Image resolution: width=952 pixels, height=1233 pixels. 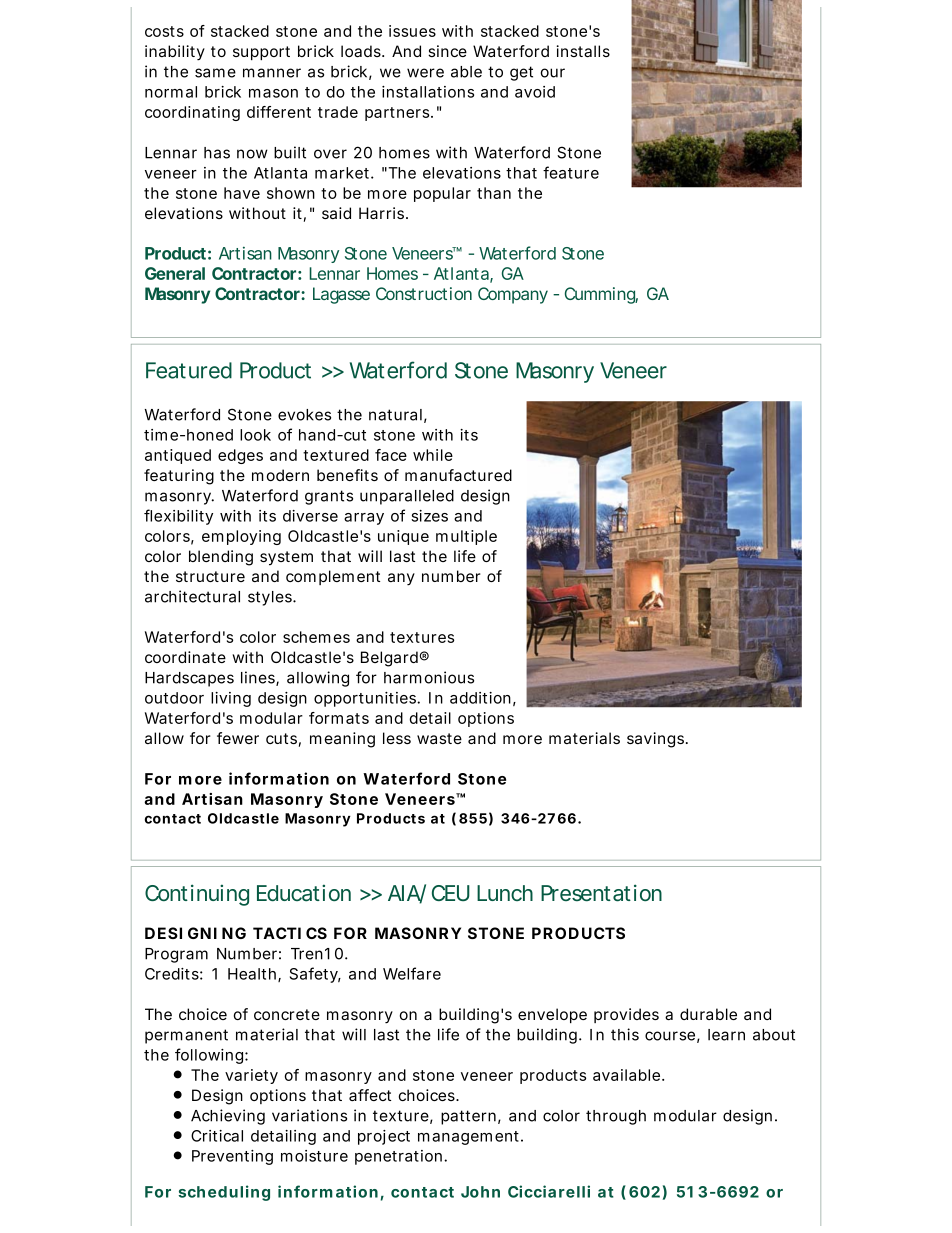 I want to click on installs, so click(x=583, y=51).
